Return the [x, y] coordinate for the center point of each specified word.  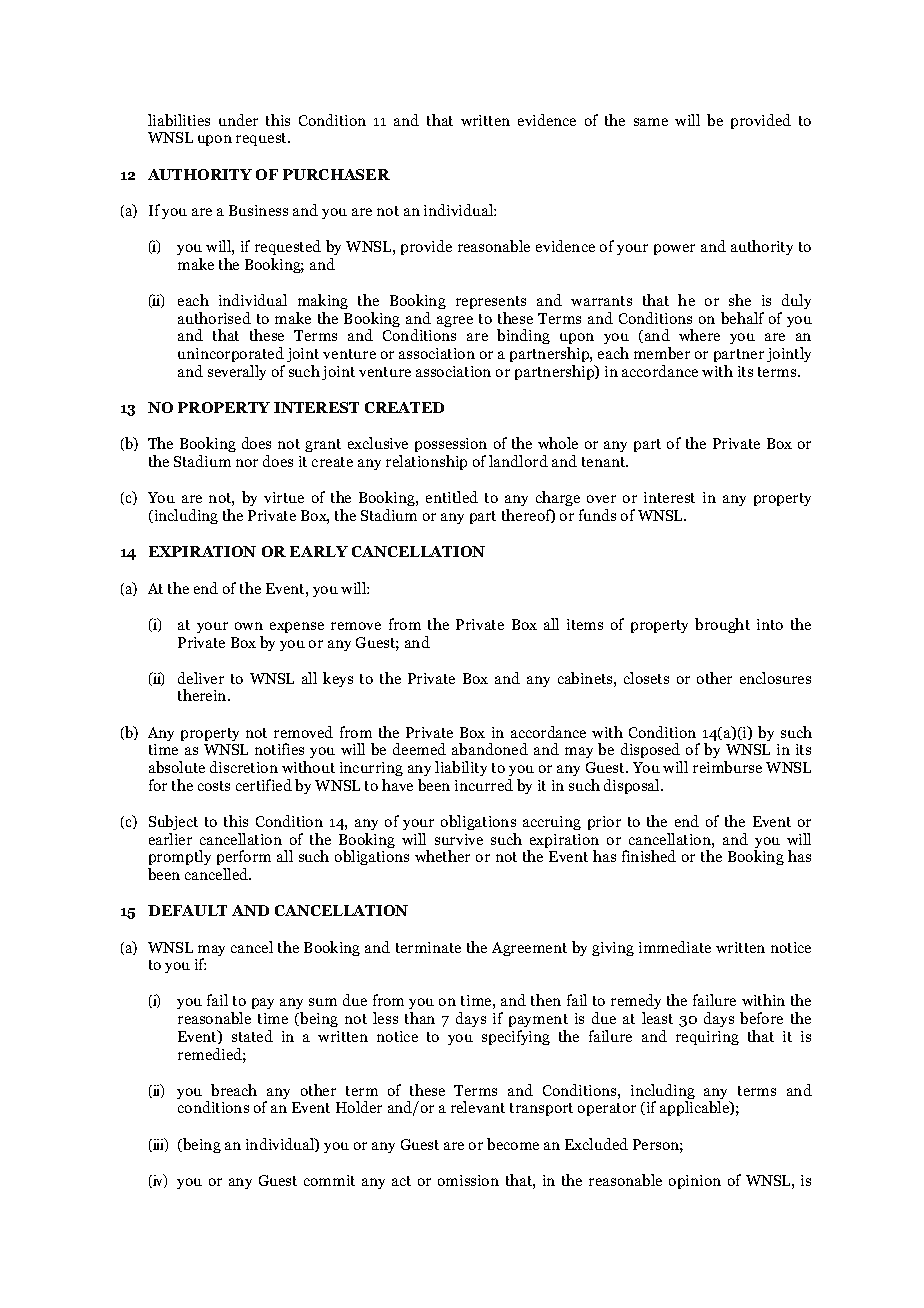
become [513, 1144]
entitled [452, 497]
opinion [695, 1182]
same [651, 122]
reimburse [727, 767]
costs [214, 786]
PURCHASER [336, 174]
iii [158, 1145]
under [238, 120]
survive [459, 839]
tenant [605, 462]
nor [247, 463]
